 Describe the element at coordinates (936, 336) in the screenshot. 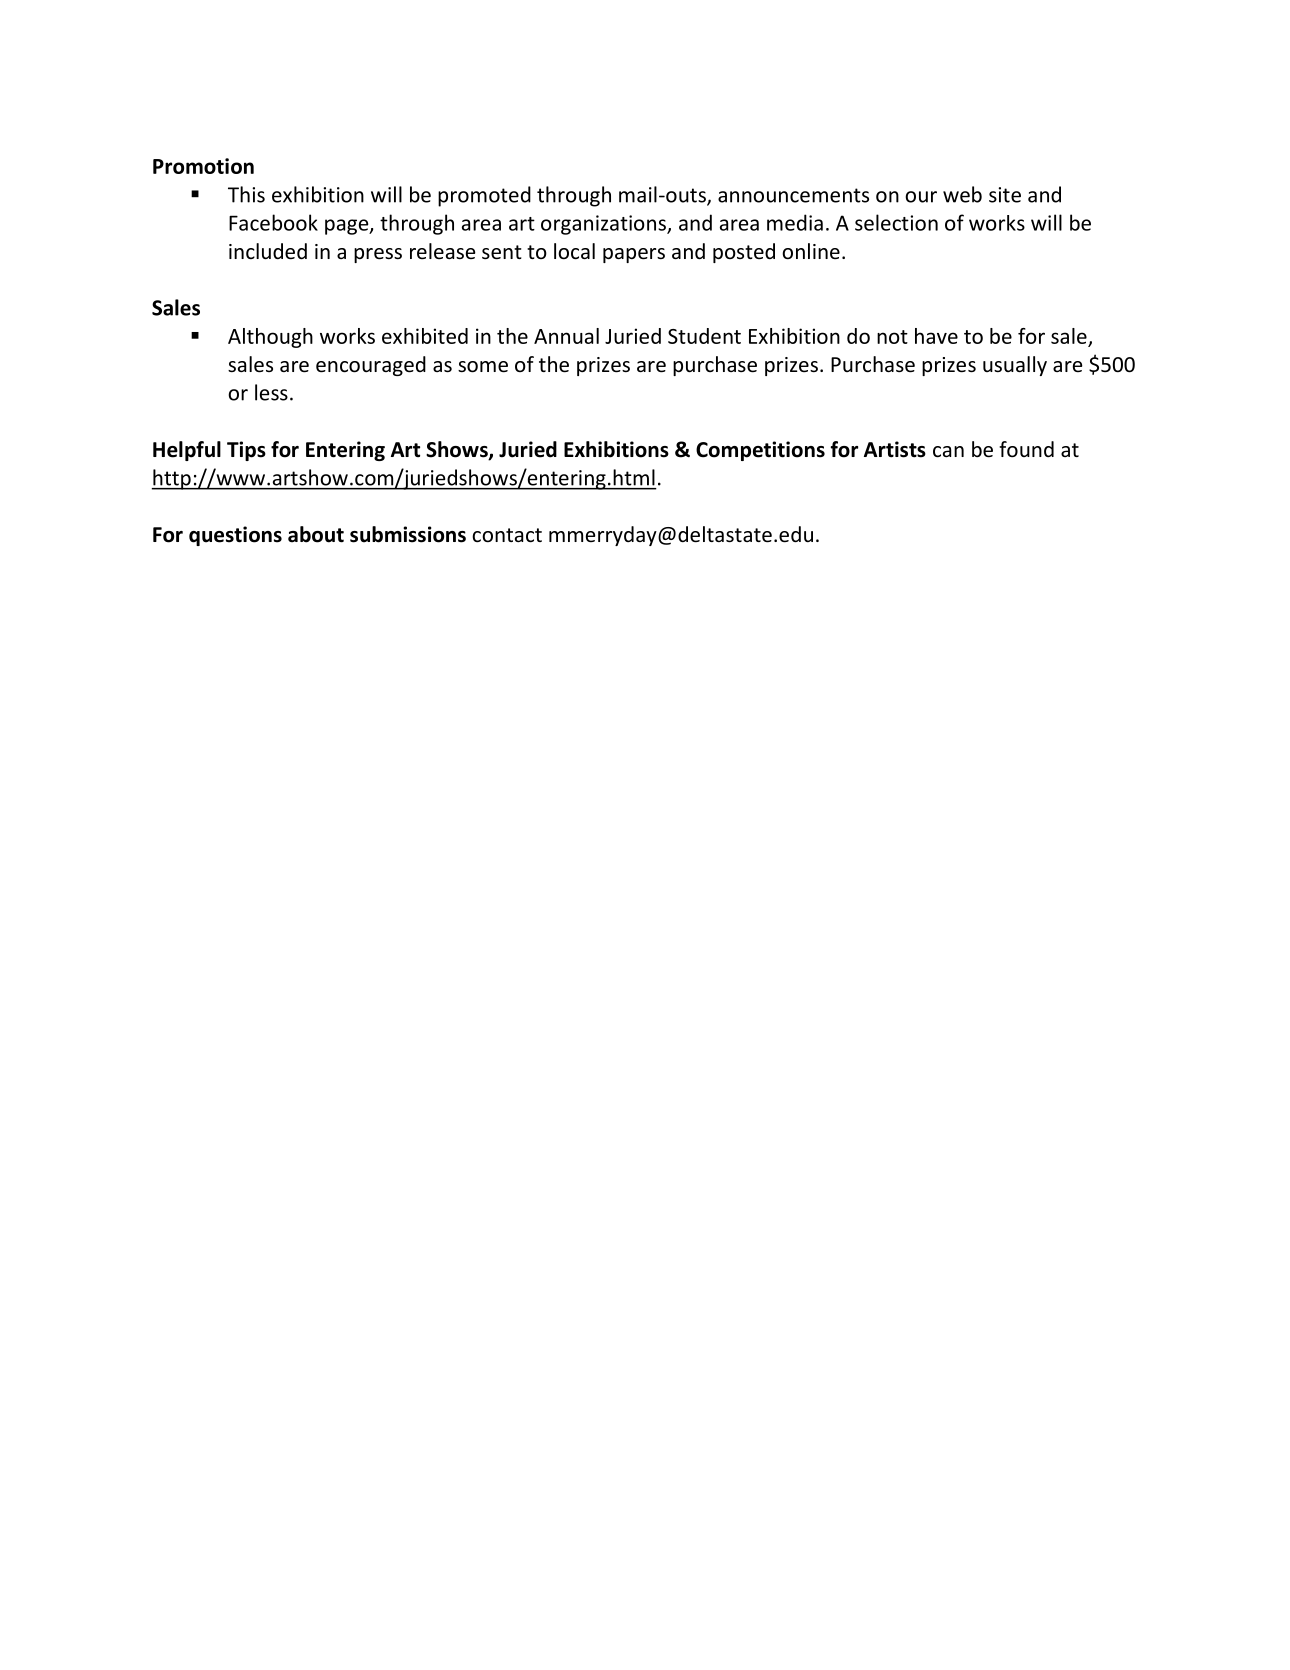

I see `have` at that location.
